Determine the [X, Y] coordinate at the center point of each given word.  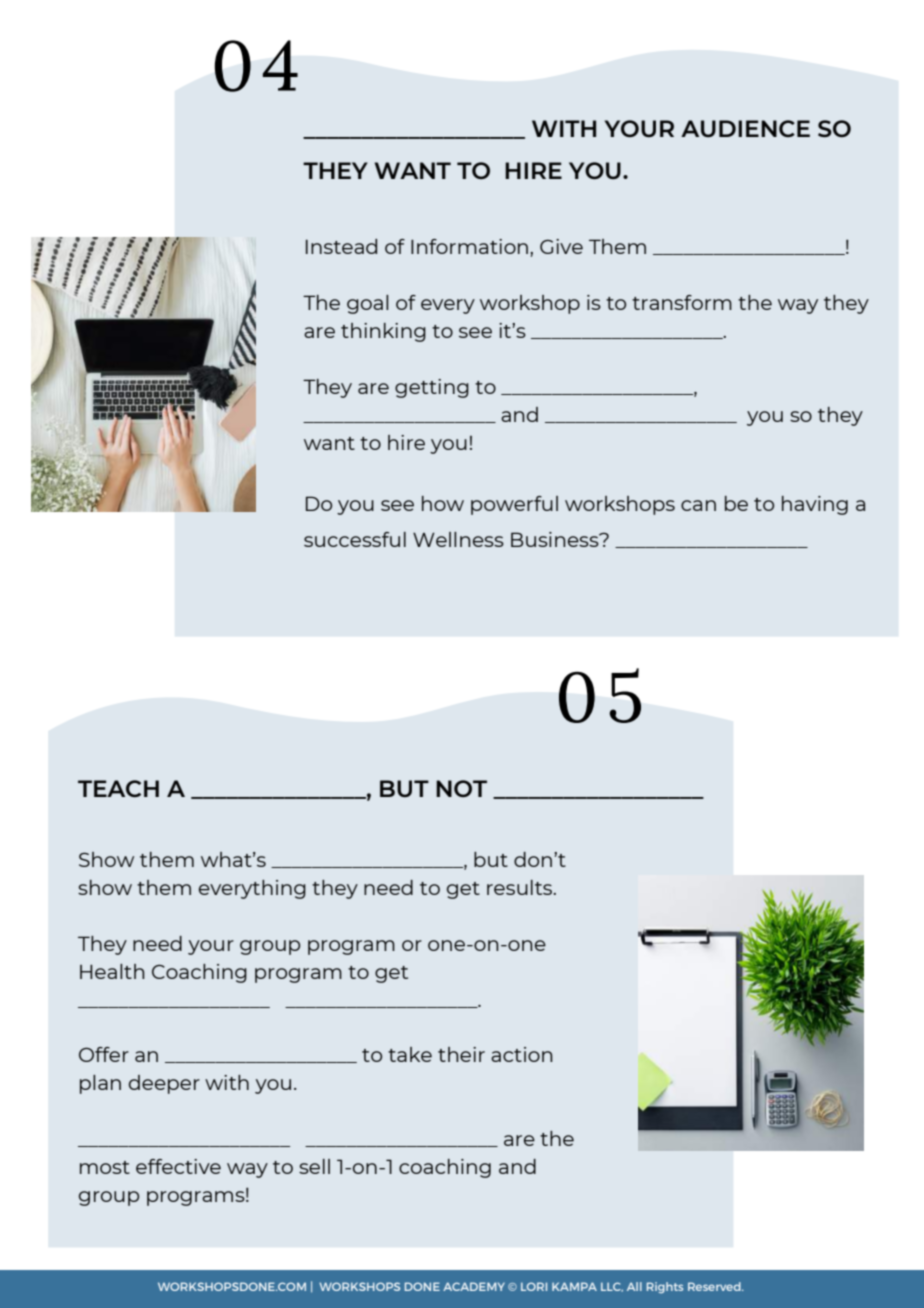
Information [471, 246]
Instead [341, 246]
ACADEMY [474, 1286]
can [698, 505]
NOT [461, 788]
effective [178, 1166]
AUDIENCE [745, 128]
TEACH [118, 788]
